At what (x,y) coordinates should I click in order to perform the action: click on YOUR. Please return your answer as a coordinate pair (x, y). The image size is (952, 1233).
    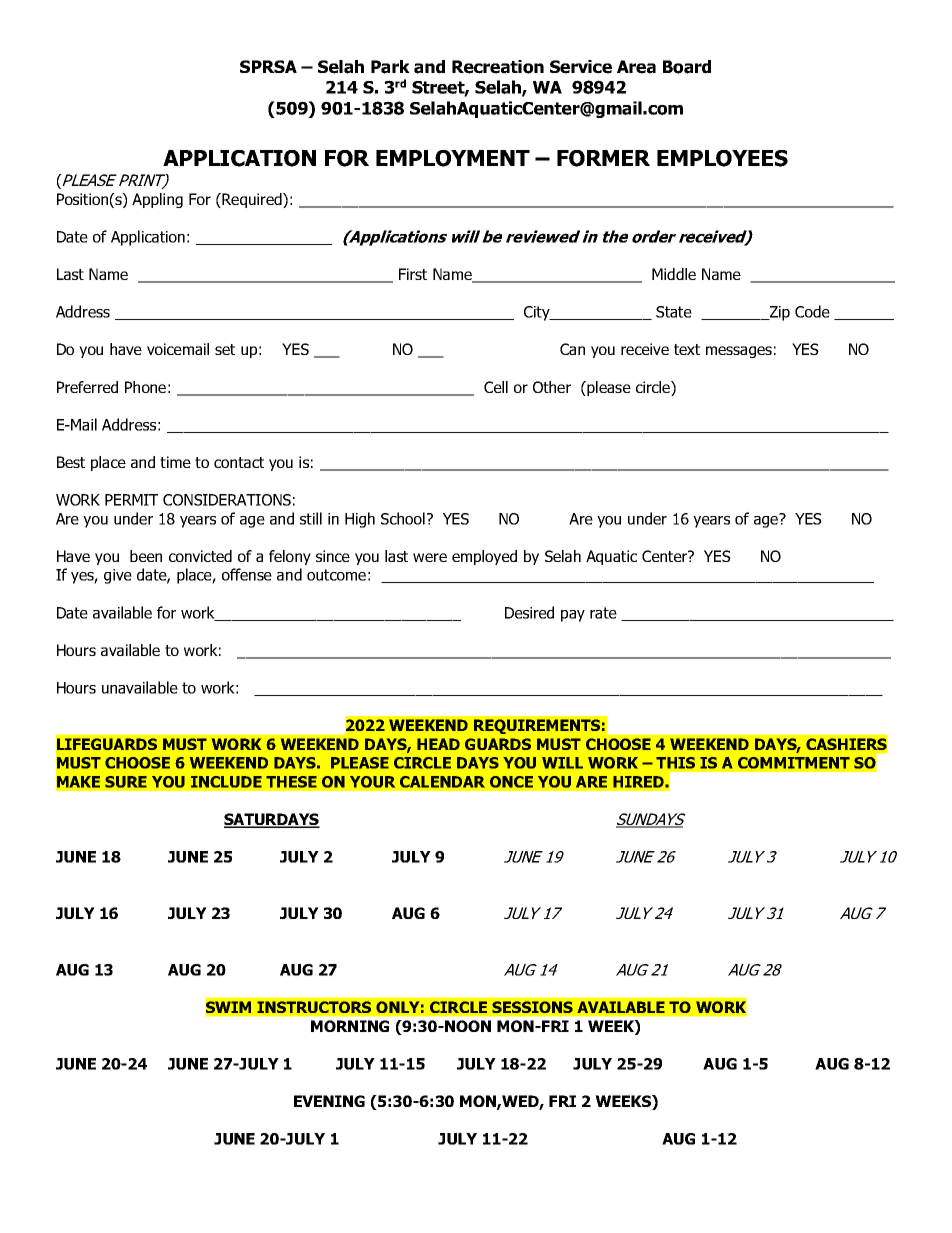
    Looking at the image, I should click on (372, 782).
